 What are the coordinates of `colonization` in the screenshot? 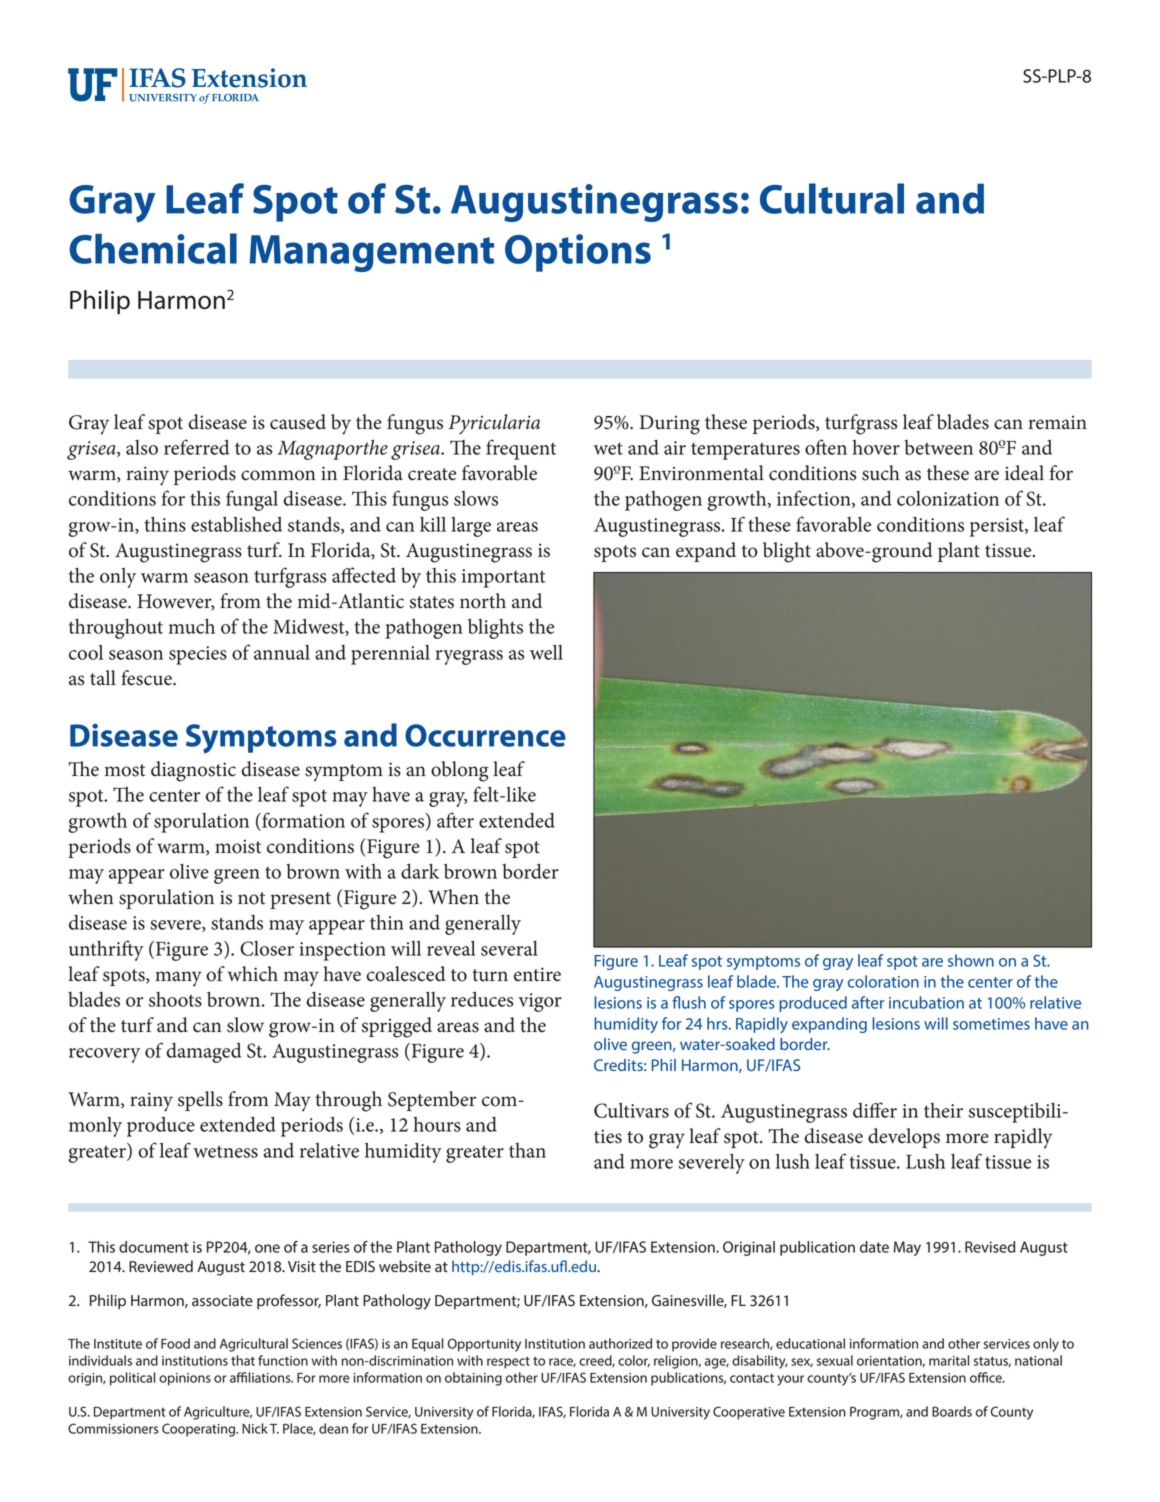 It's located at (948, 498).
